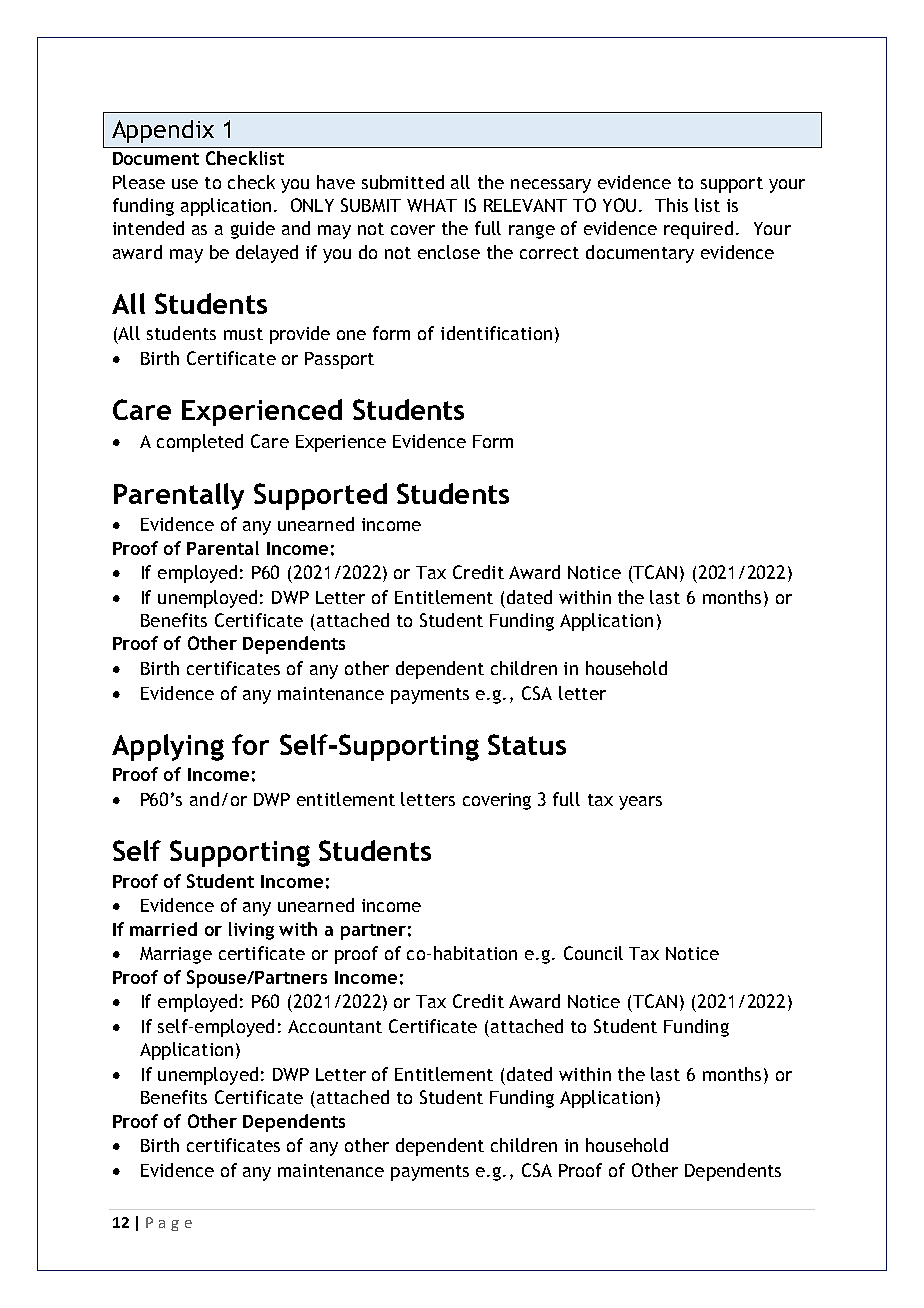 The width and height of the screenshot is (924, 1308). I want to click on Appendix, so click(163, 131).
